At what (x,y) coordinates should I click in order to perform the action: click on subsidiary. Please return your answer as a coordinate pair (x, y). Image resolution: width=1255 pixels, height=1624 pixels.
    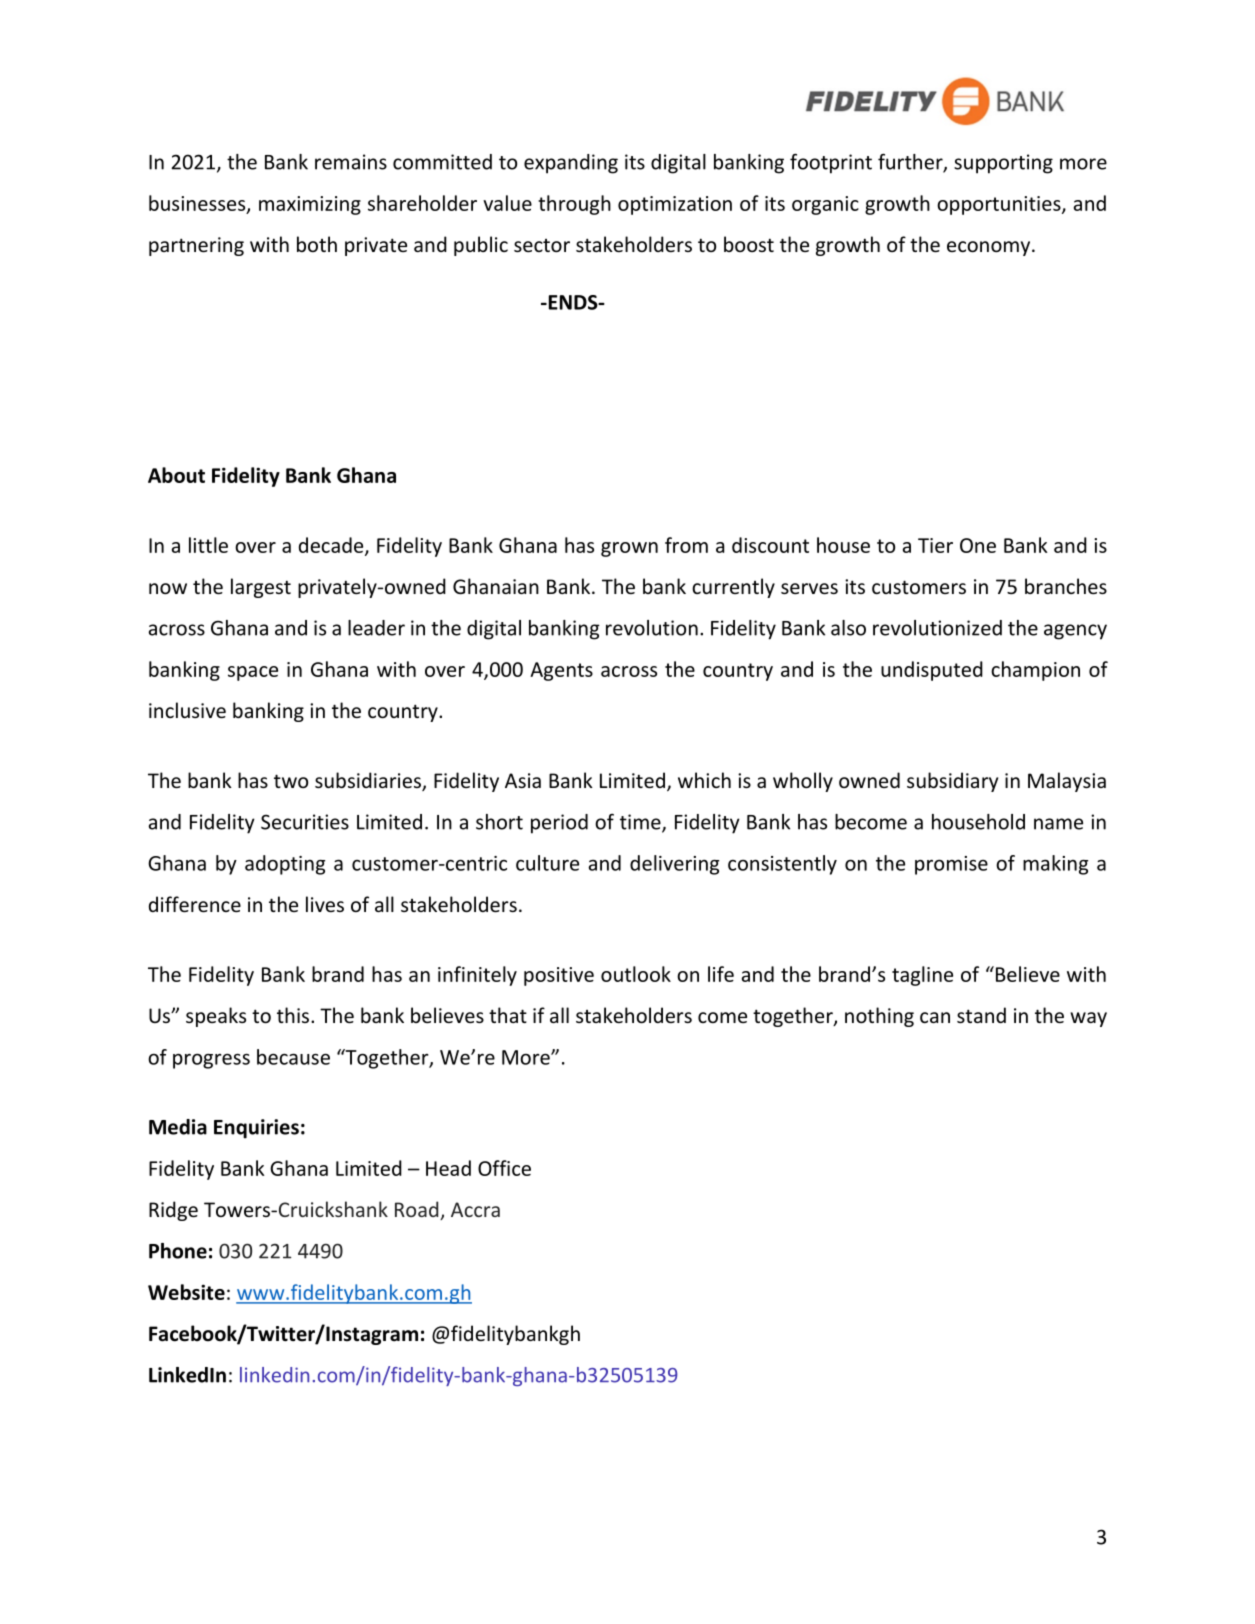
    Looking at the image, I should click on (952, 782).
